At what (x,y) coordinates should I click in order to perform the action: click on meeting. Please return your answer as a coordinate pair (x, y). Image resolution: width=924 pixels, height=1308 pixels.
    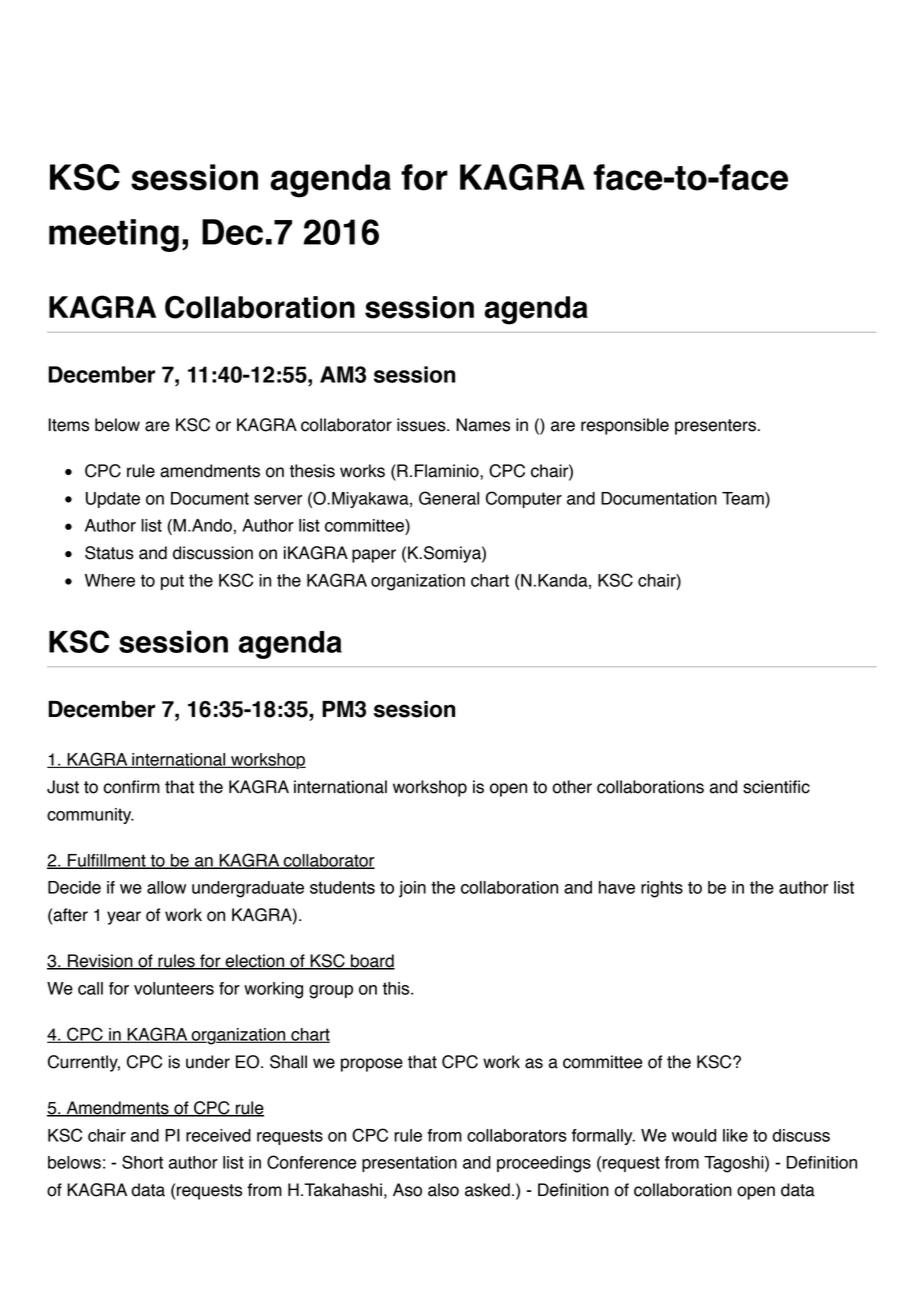
    Looking at the image, I should click on (114, 235).
